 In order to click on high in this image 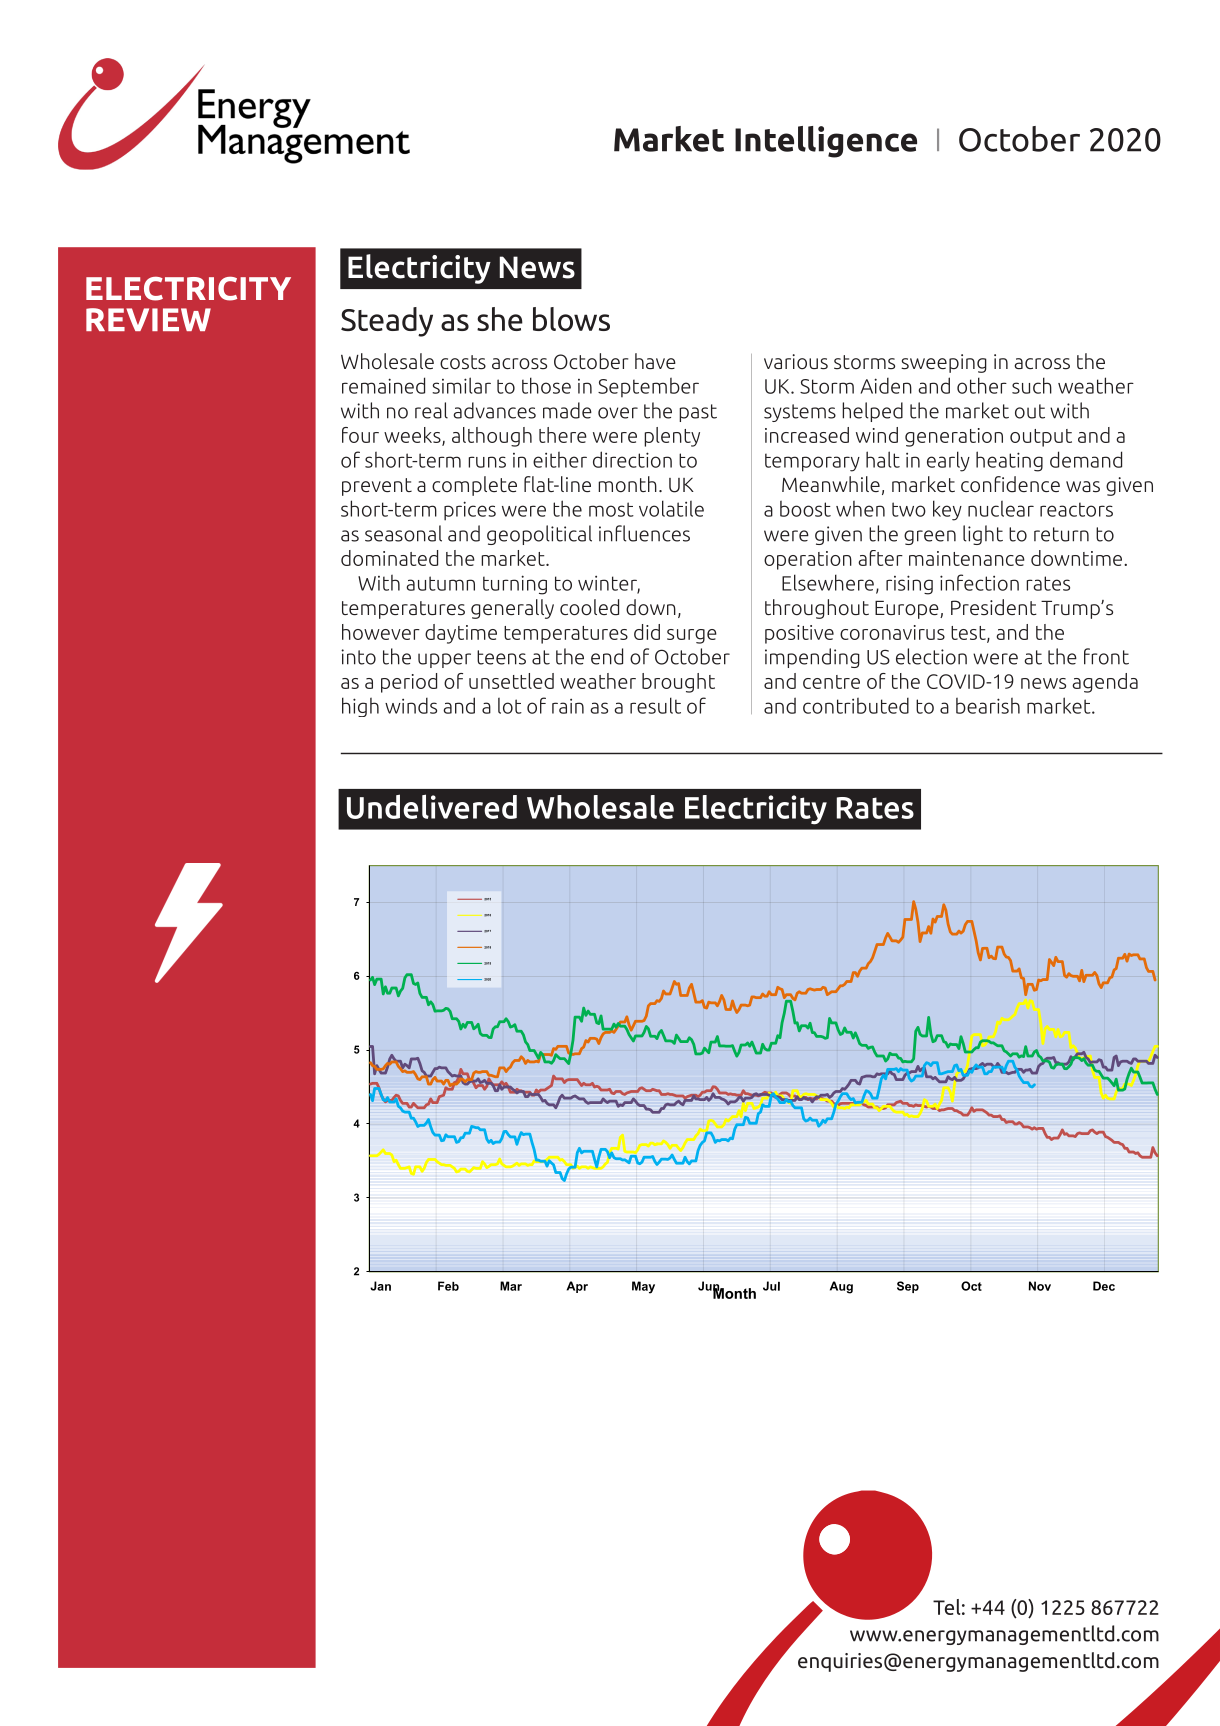, I will do `click(360, 707)`.
